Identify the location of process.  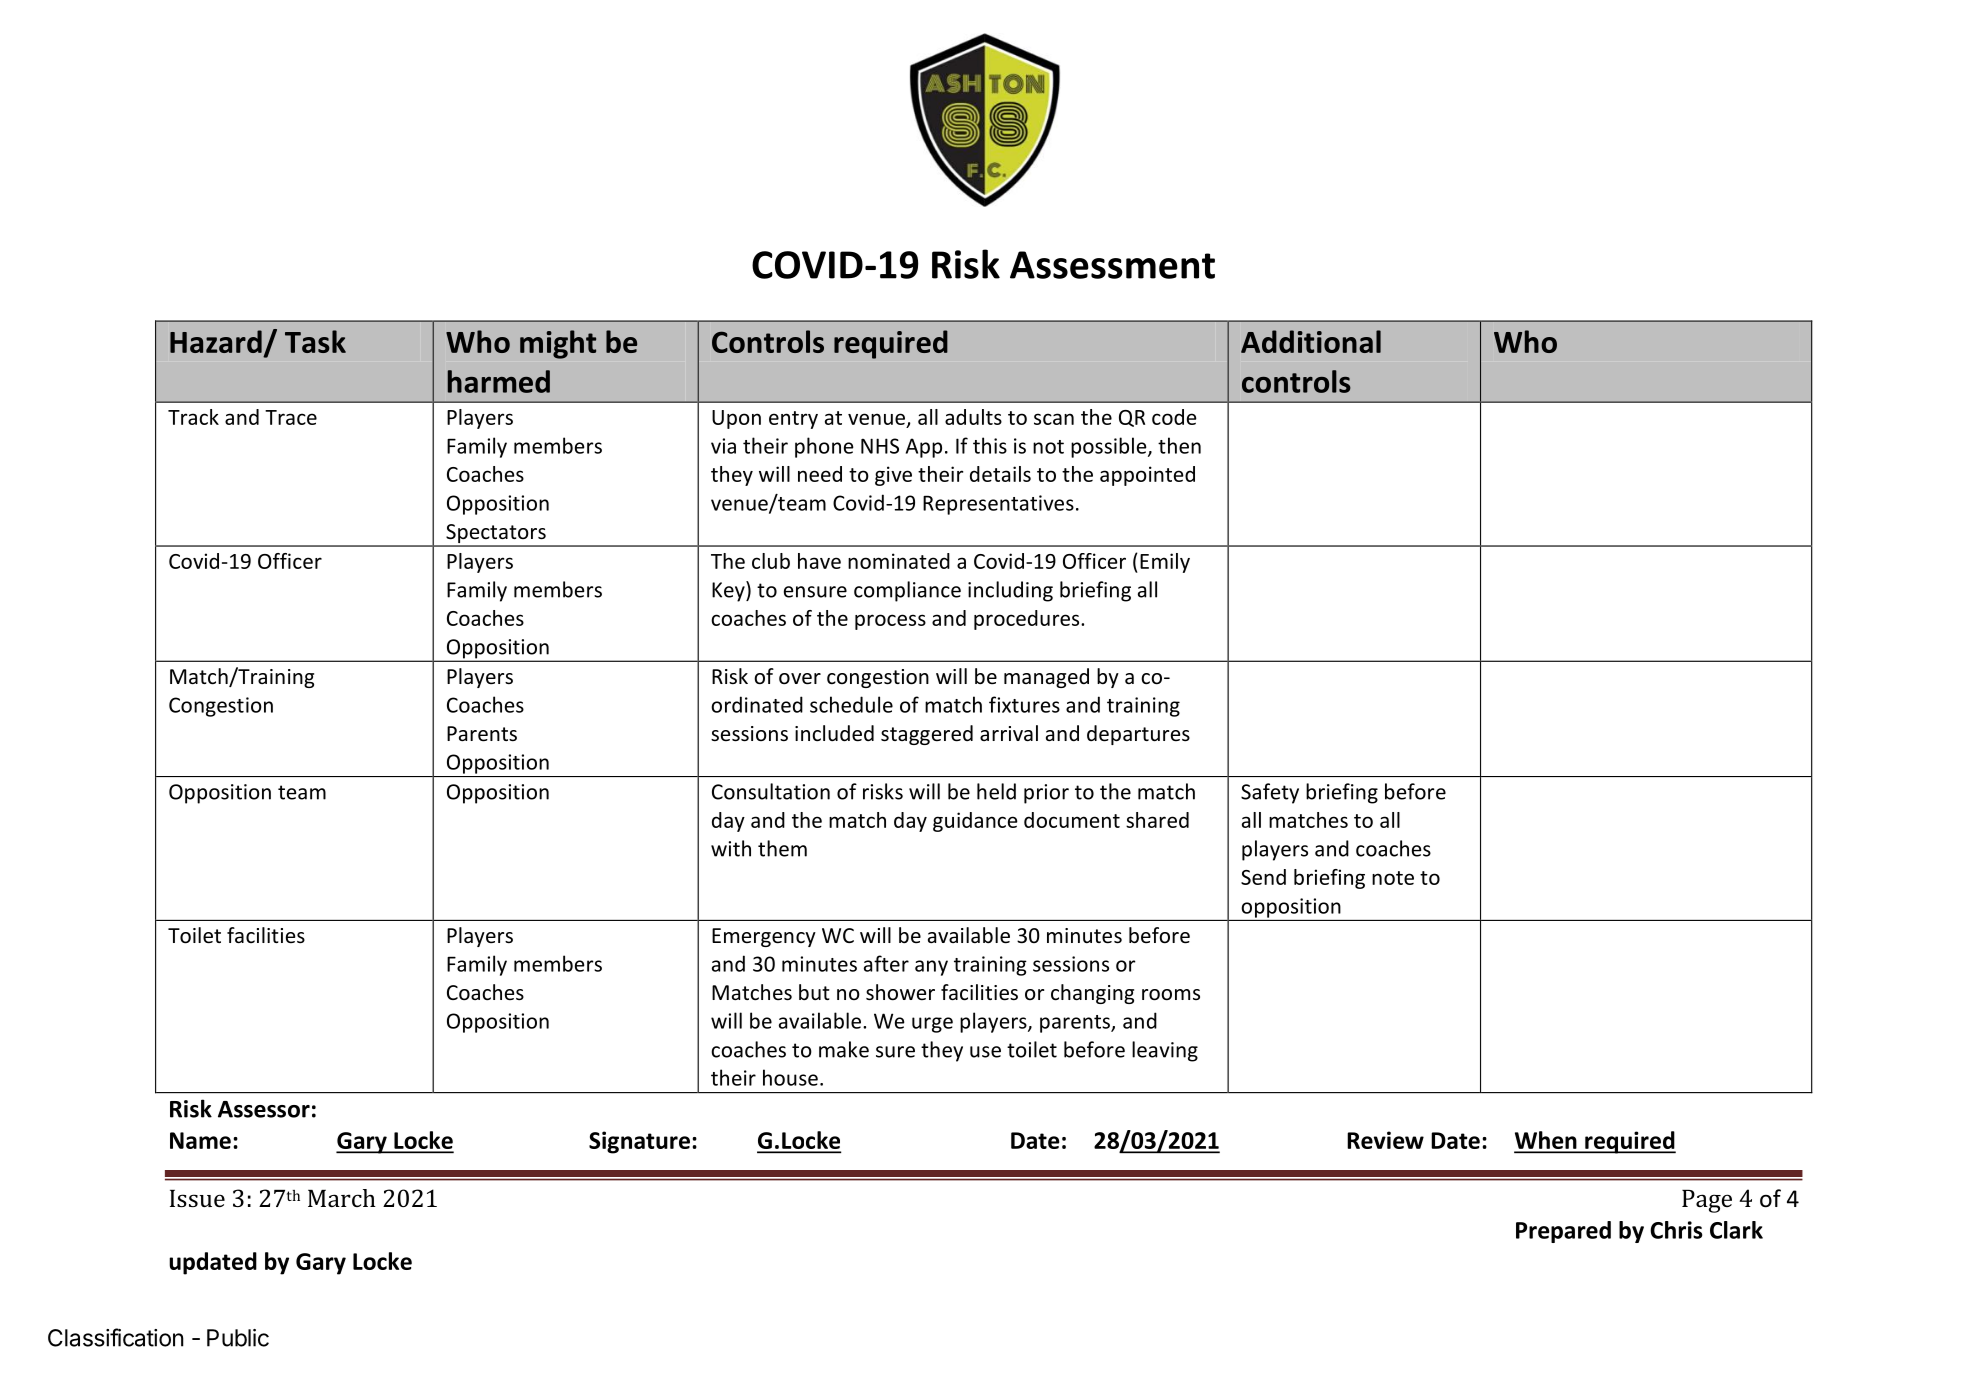
(890, 622).
